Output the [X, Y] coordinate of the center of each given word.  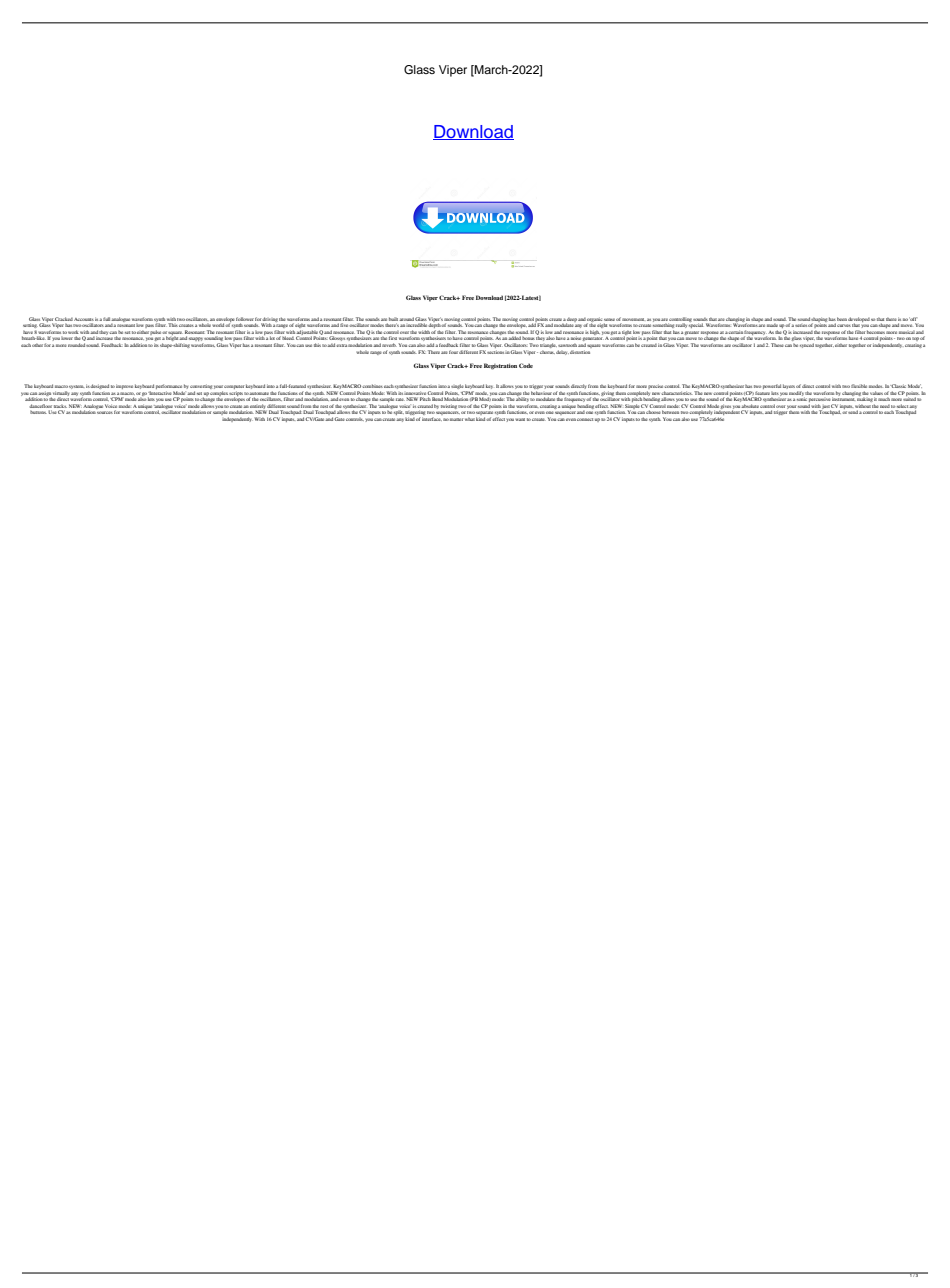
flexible [859, 386]
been [842, 319]
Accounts [84, 319]
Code [526, 365]
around [406, 319]
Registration [500, 366]
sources [105, 412]
